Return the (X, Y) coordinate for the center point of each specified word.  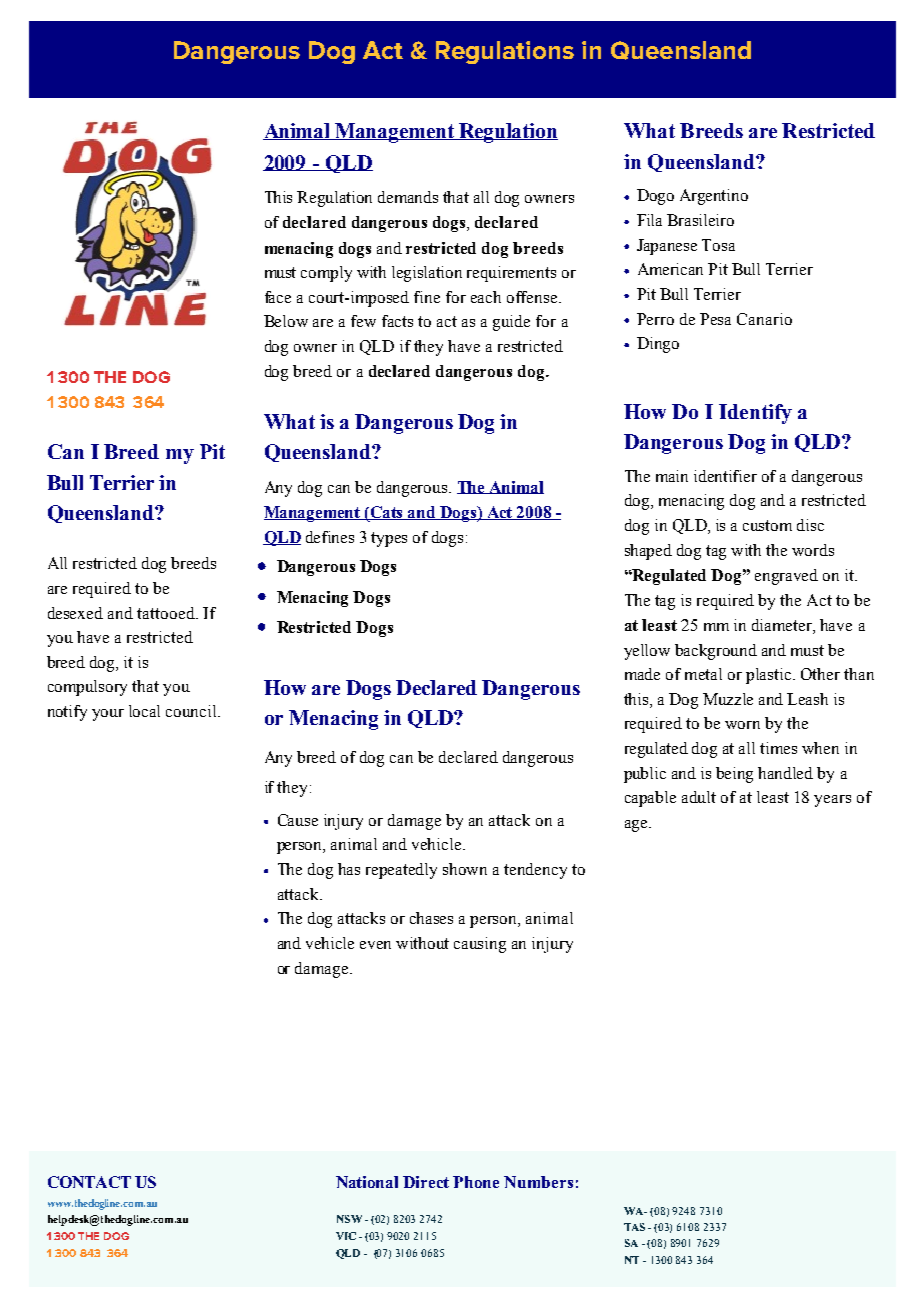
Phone (476, 1182)
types (389, 539)
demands (408, 197)
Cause (298, 820)
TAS (634, 1227)
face (278, 297)
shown (465, 869)
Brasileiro (700, 220)
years (832, 801)
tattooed (167, 613)
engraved (786, 577)
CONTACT (89, 1182)
